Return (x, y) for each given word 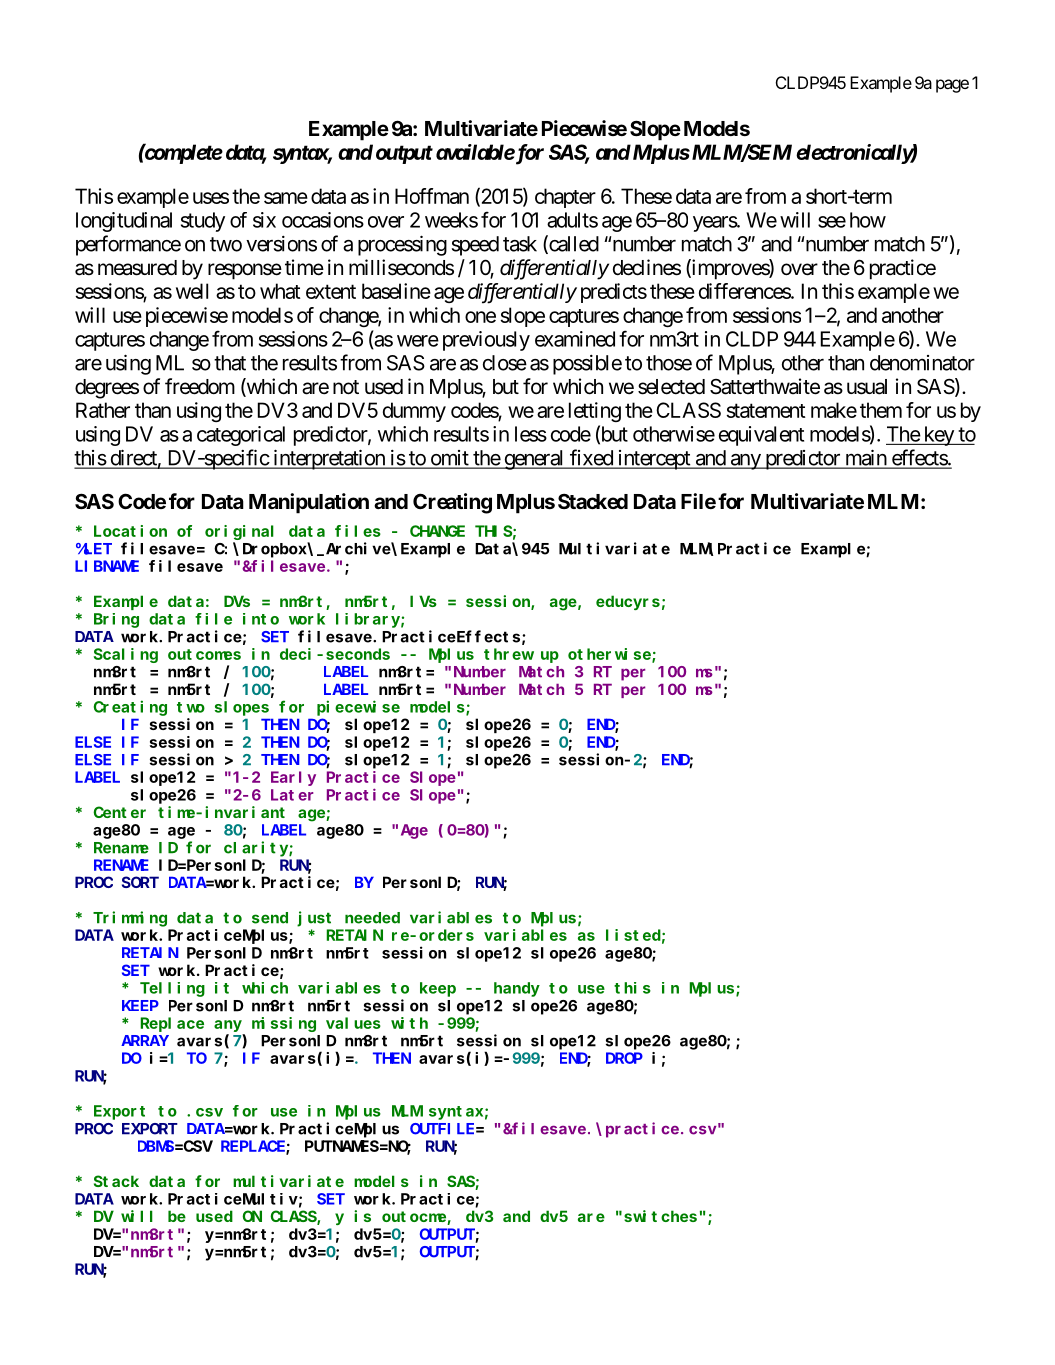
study (203, 222)
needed (372, 918)
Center (119, 812)
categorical (241, 436)
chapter (565, 198)
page (952, 86)
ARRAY (145, 1040)
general (534, 460)
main (865, 458)
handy (517, 989)
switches (660, 1216)
